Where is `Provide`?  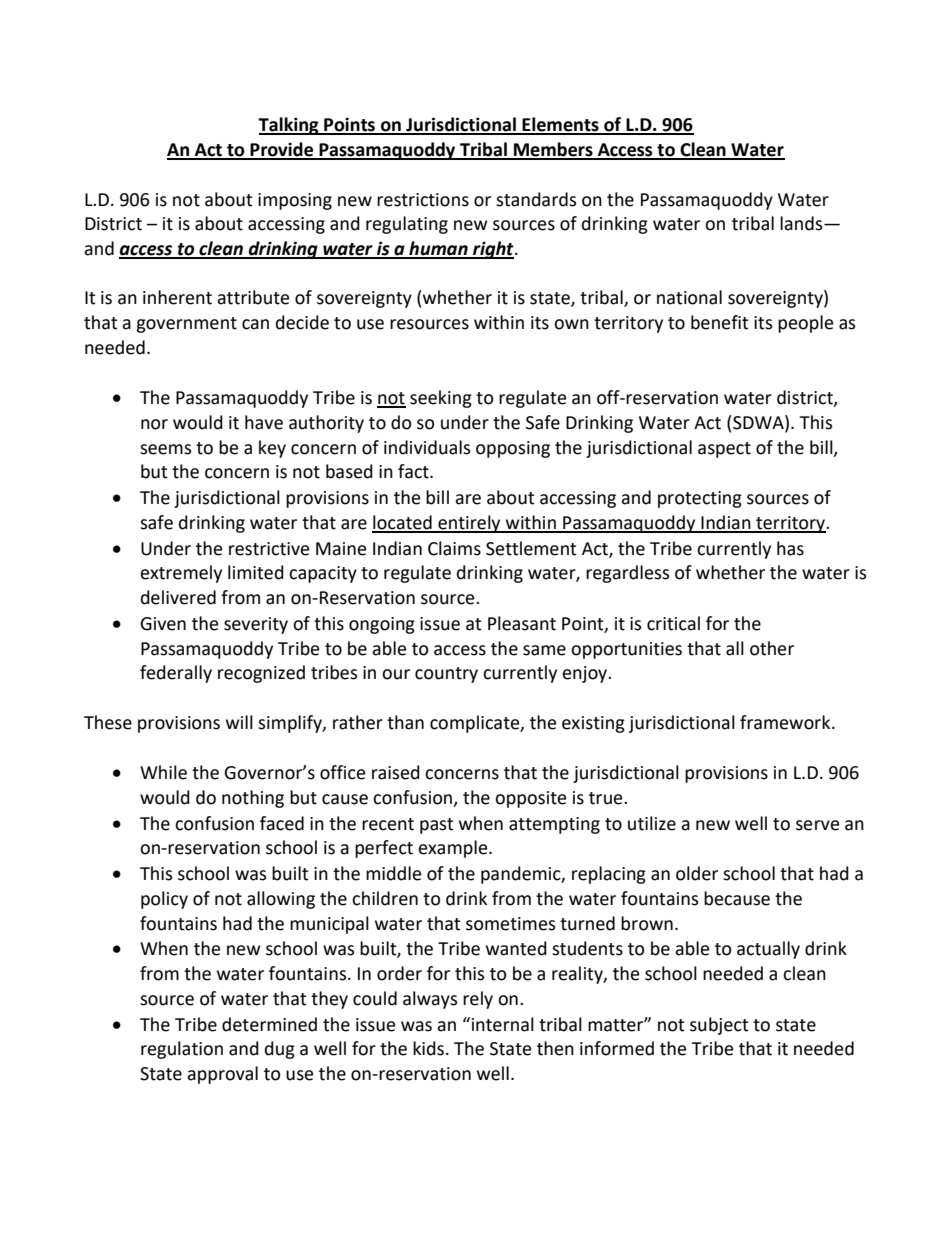 Provide is located at coordinates (282, 150).
